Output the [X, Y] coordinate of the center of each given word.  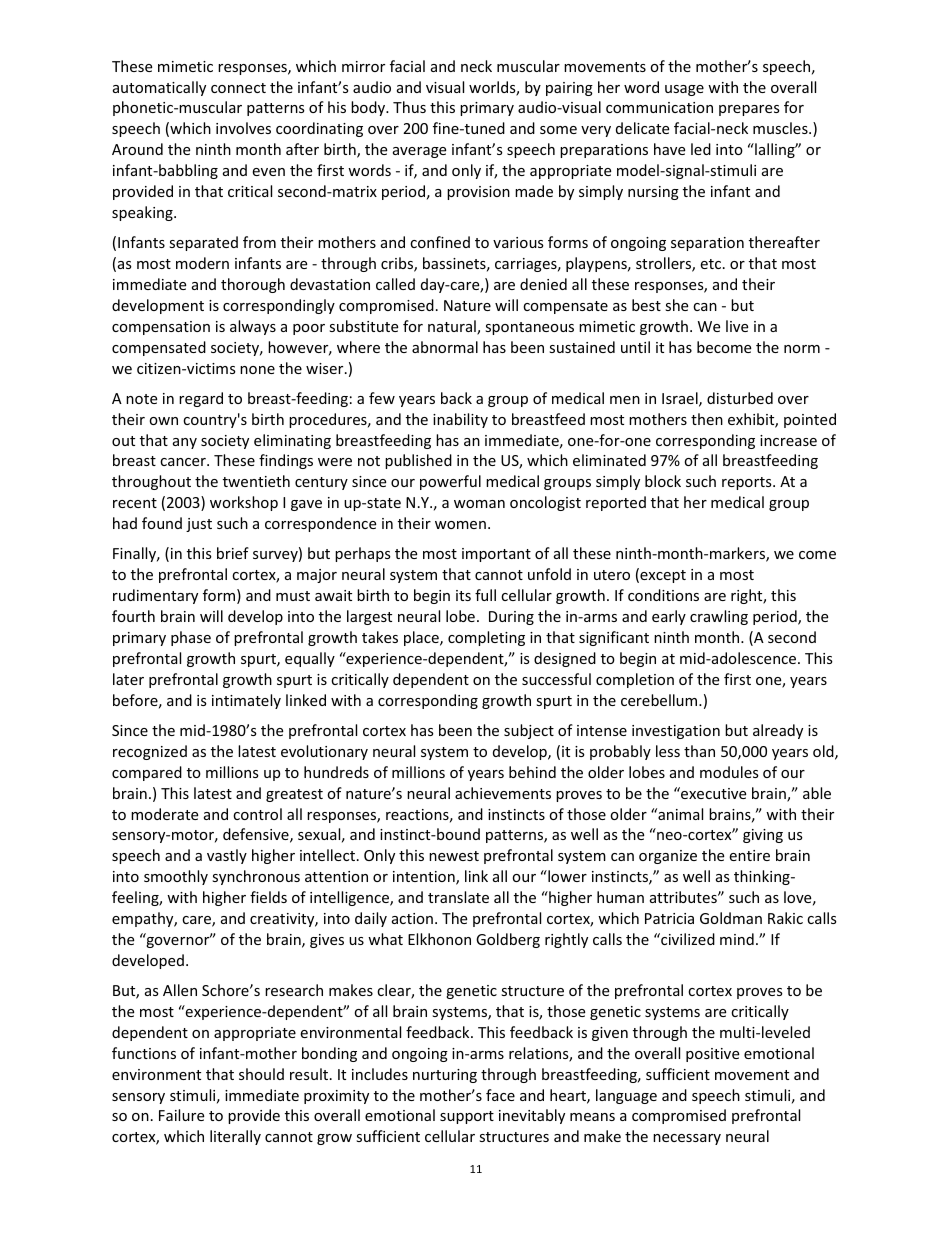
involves [243, 128]
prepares [749, 110]
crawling [719, 617]
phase [191, 638]
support [467, 1117]
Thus [409, 107]
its [463, 595]
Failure [181, 1115]
